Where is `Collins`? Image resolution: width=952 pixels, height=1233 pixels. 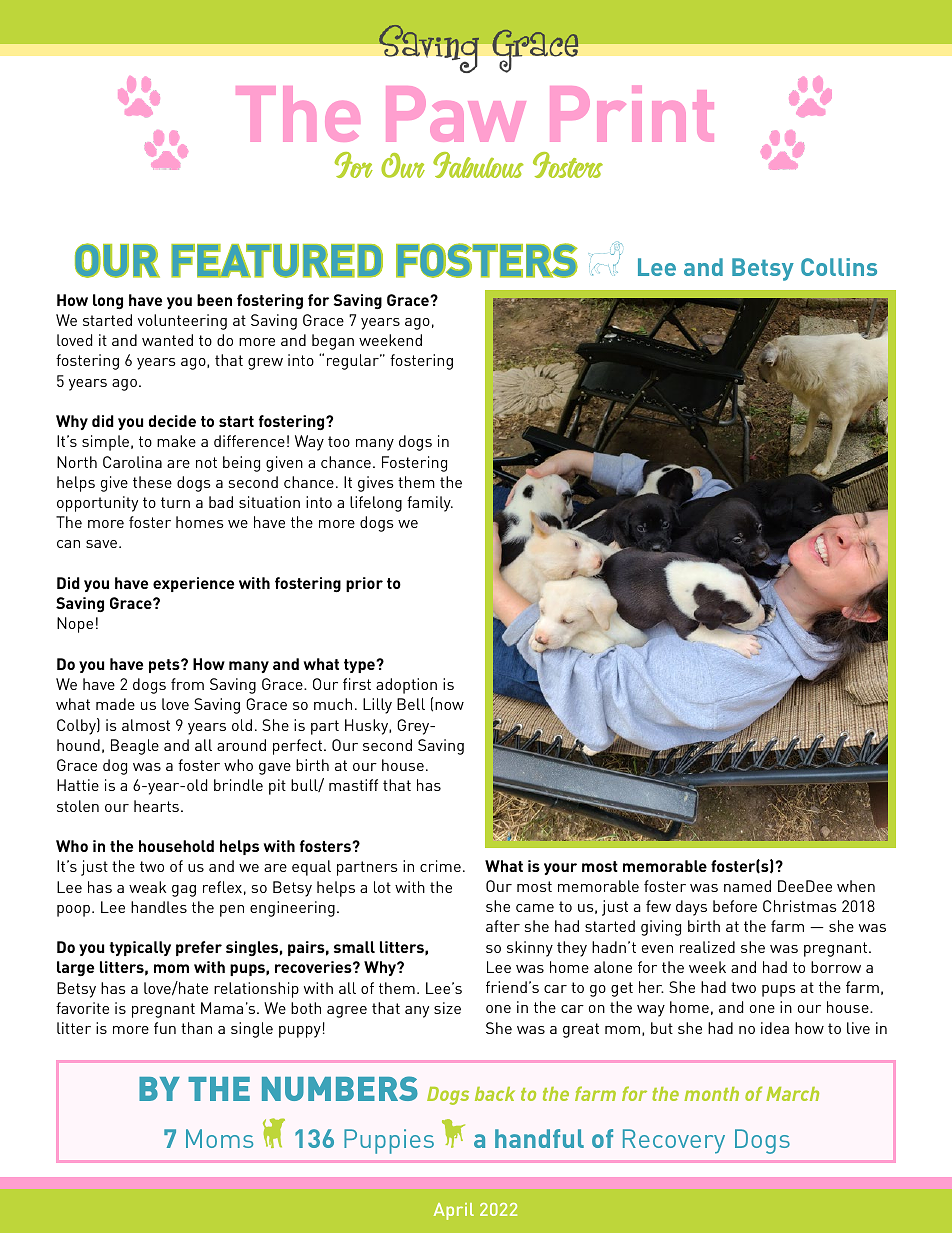
Collins is located at coordinates (839, 267).
